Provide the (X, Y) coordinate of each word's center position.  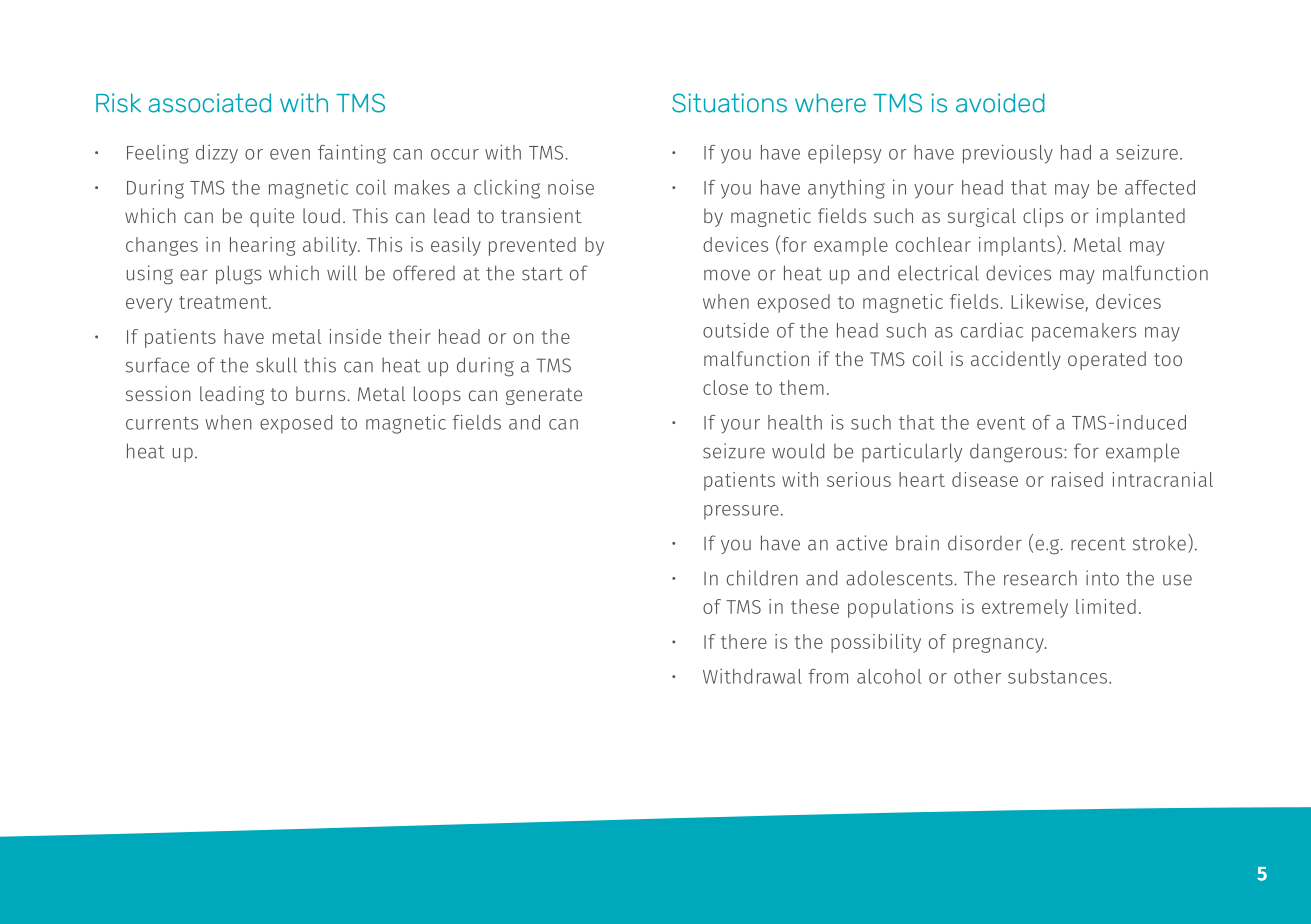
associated (209, 103)
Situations (729, 103)
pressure (741, 512)
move (727, 275)
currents (162, 423)
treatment (224, 302)
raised (1077, 479)
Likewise (1048, 303)
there (744, 641)
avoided (1000, 103)
